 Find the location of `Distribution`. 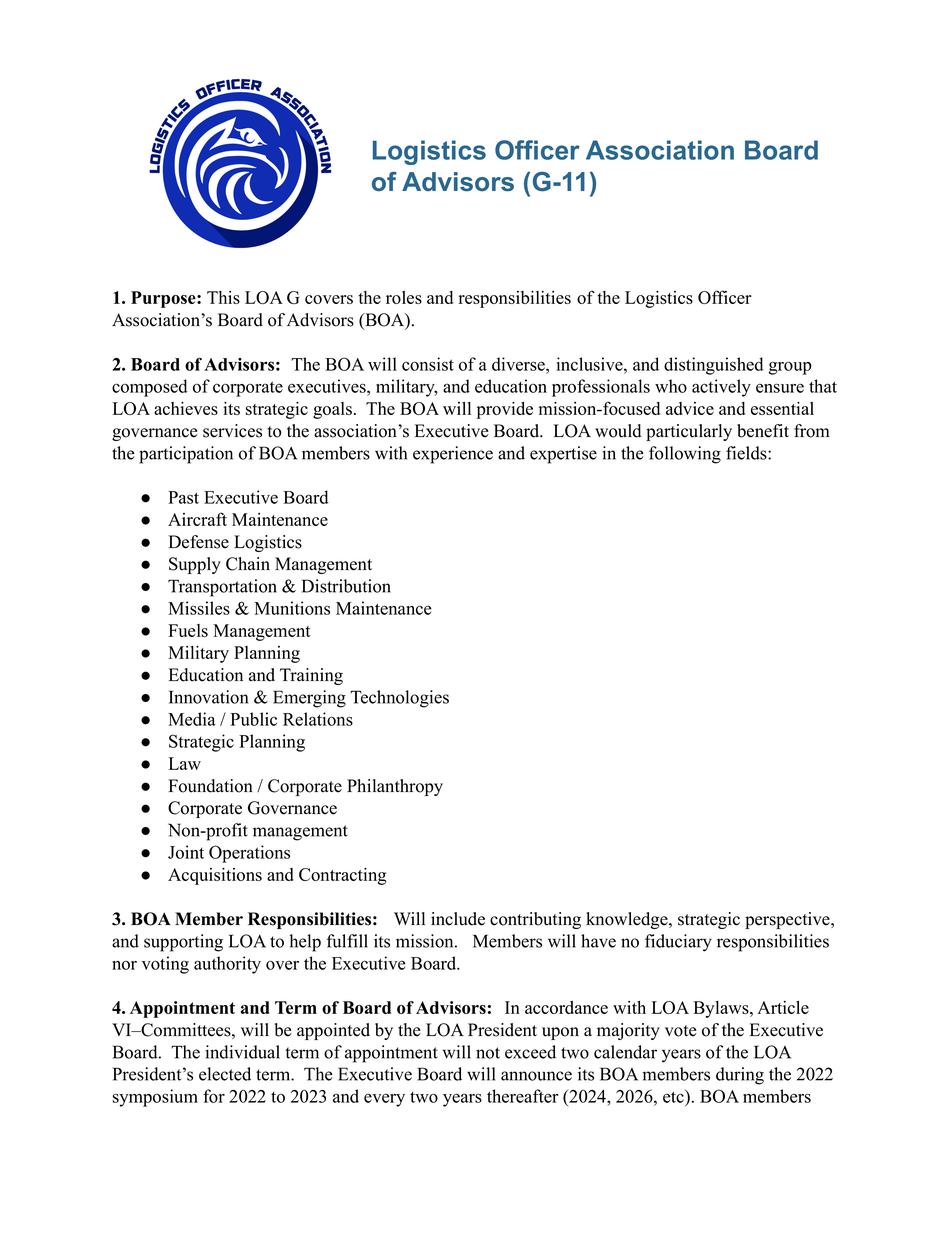

Distribution is located at coordinates (346, 586).
